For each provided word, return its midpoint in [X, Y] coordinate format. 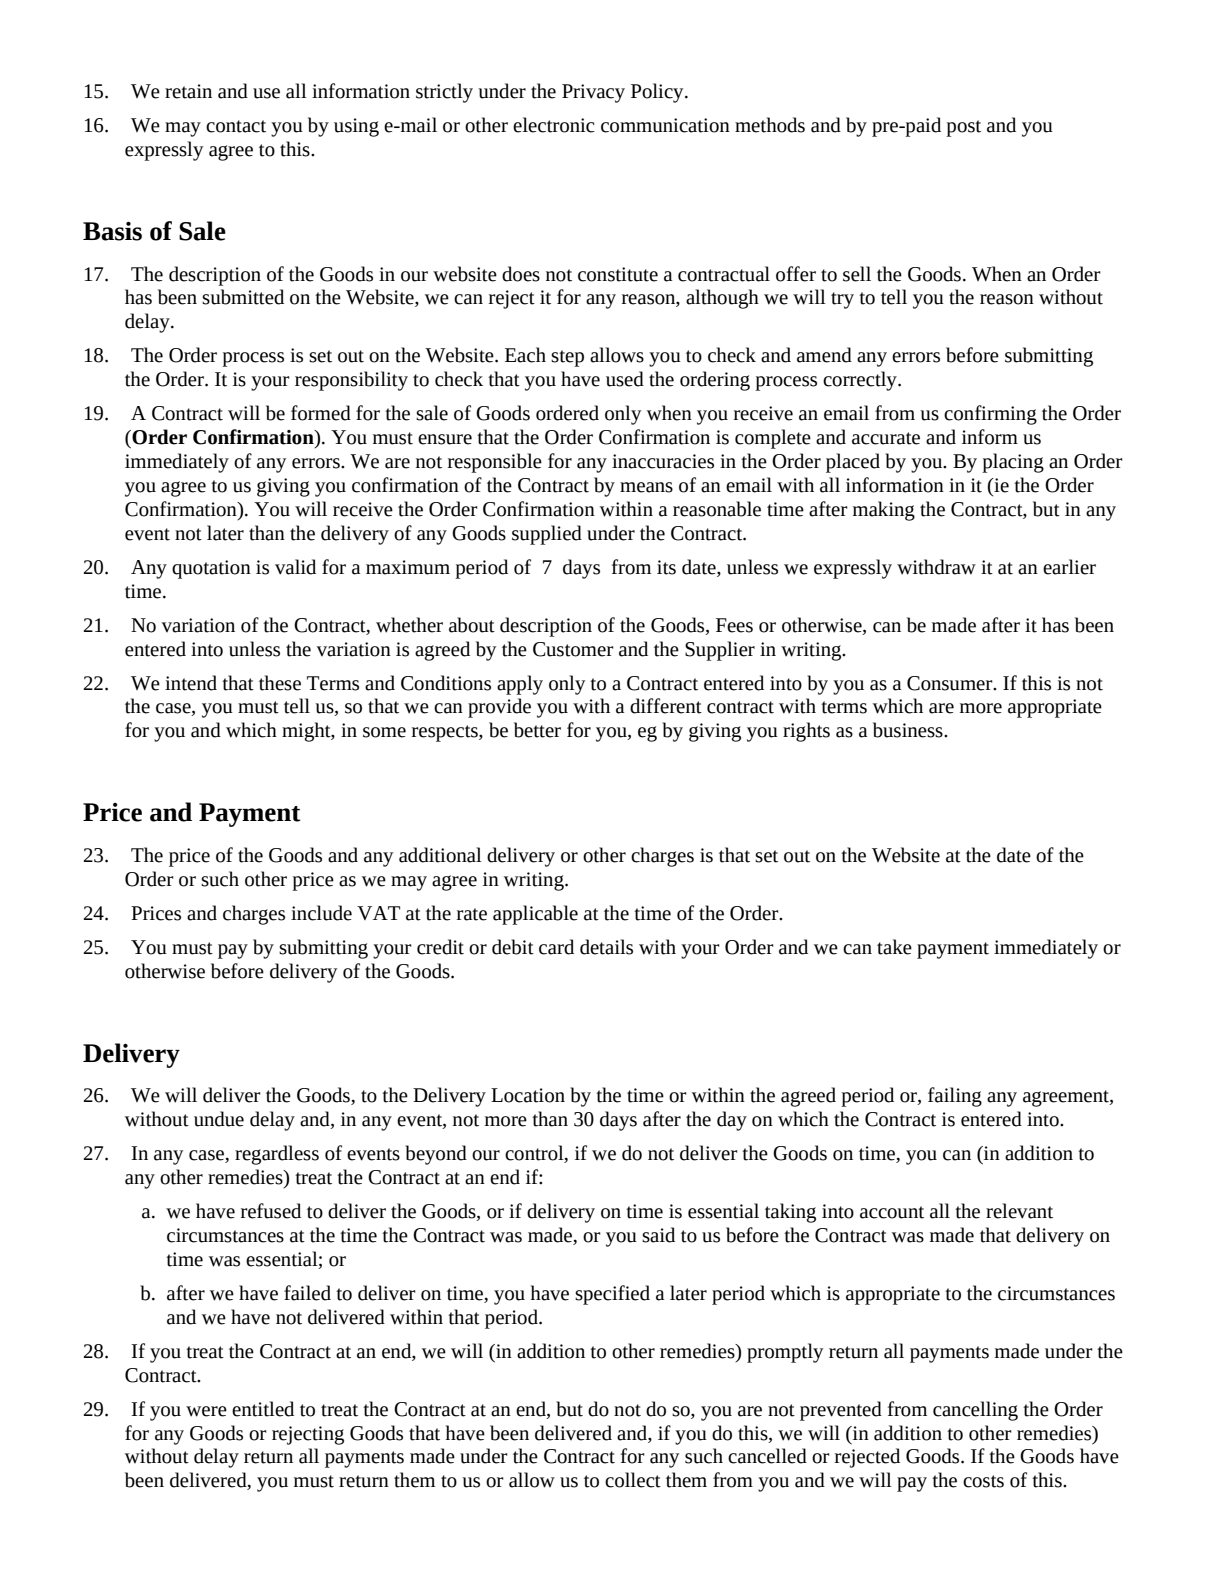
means [646, 487]
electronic [554, 125]
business [909, 730]
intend [191, 683]
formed [321, 413]
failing [955, 1097]
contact [236, 126]
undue [219, 1119]
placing [1013, 463]
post [963, 128]
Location [528, 1095]
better [537, 730]
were [206, 1411]
